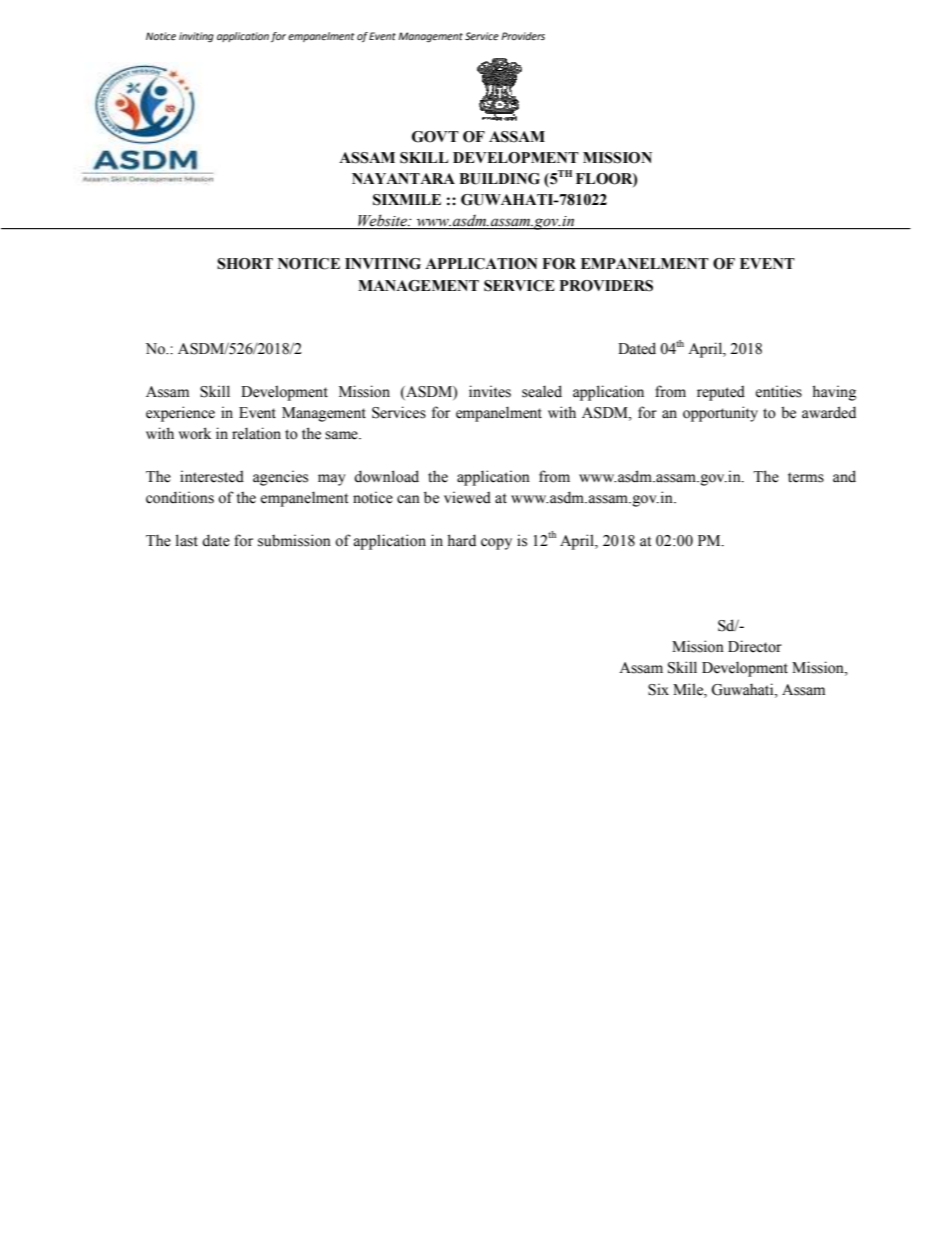 The height and width of the image is (1233, 952). I want to click on invites, so click(490, 391).
